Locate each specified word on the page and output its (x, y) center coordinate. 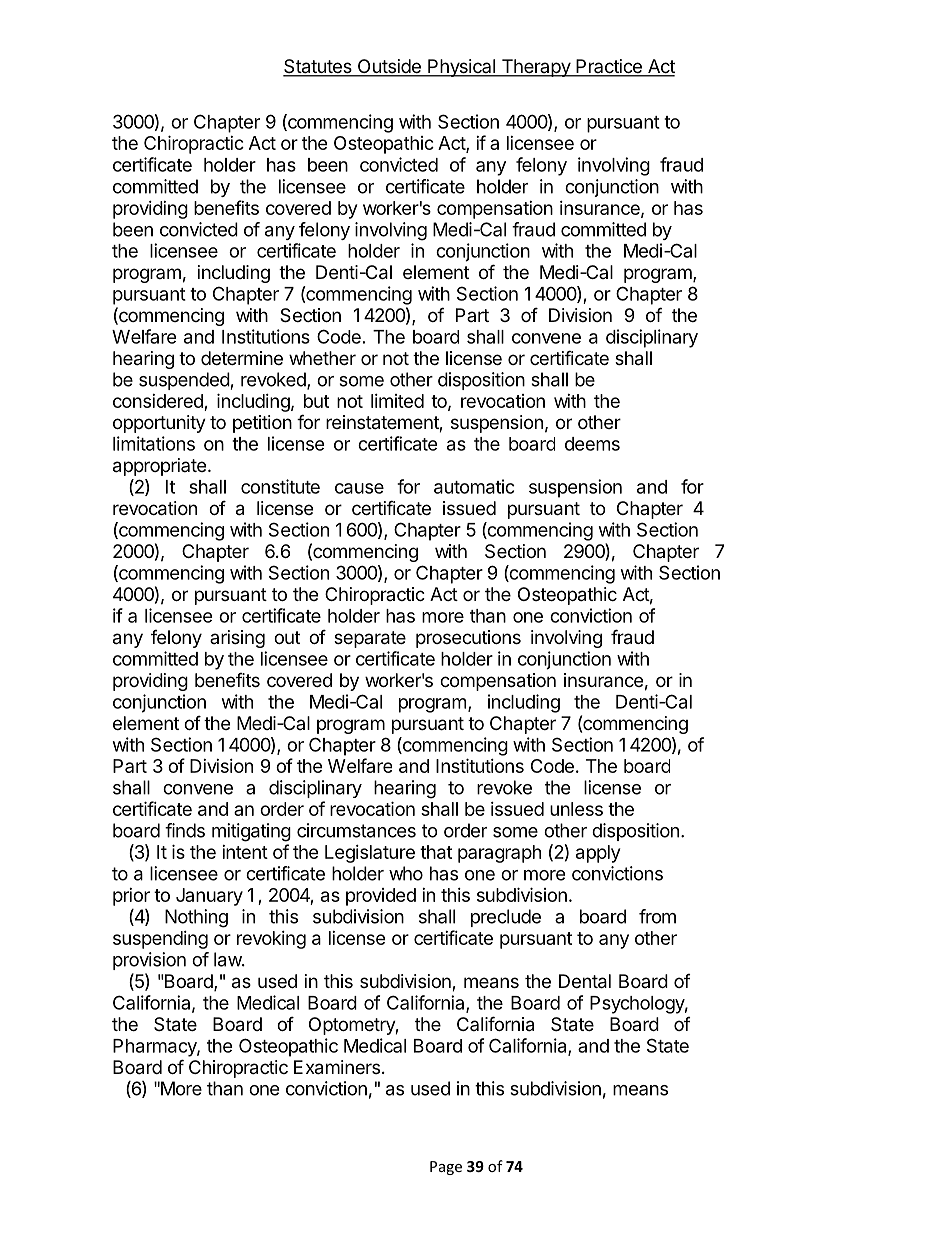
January (209, 897)
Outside (389, 67)
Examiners (337, 1067)
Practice (609, 67)
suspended (184, 381)
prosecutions (468, 639)
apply (598, 854)
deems (592, 444)
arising (237, 639)
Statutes (318, 67)
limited (397, 401)
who (406, 873)
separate (370, 639)
